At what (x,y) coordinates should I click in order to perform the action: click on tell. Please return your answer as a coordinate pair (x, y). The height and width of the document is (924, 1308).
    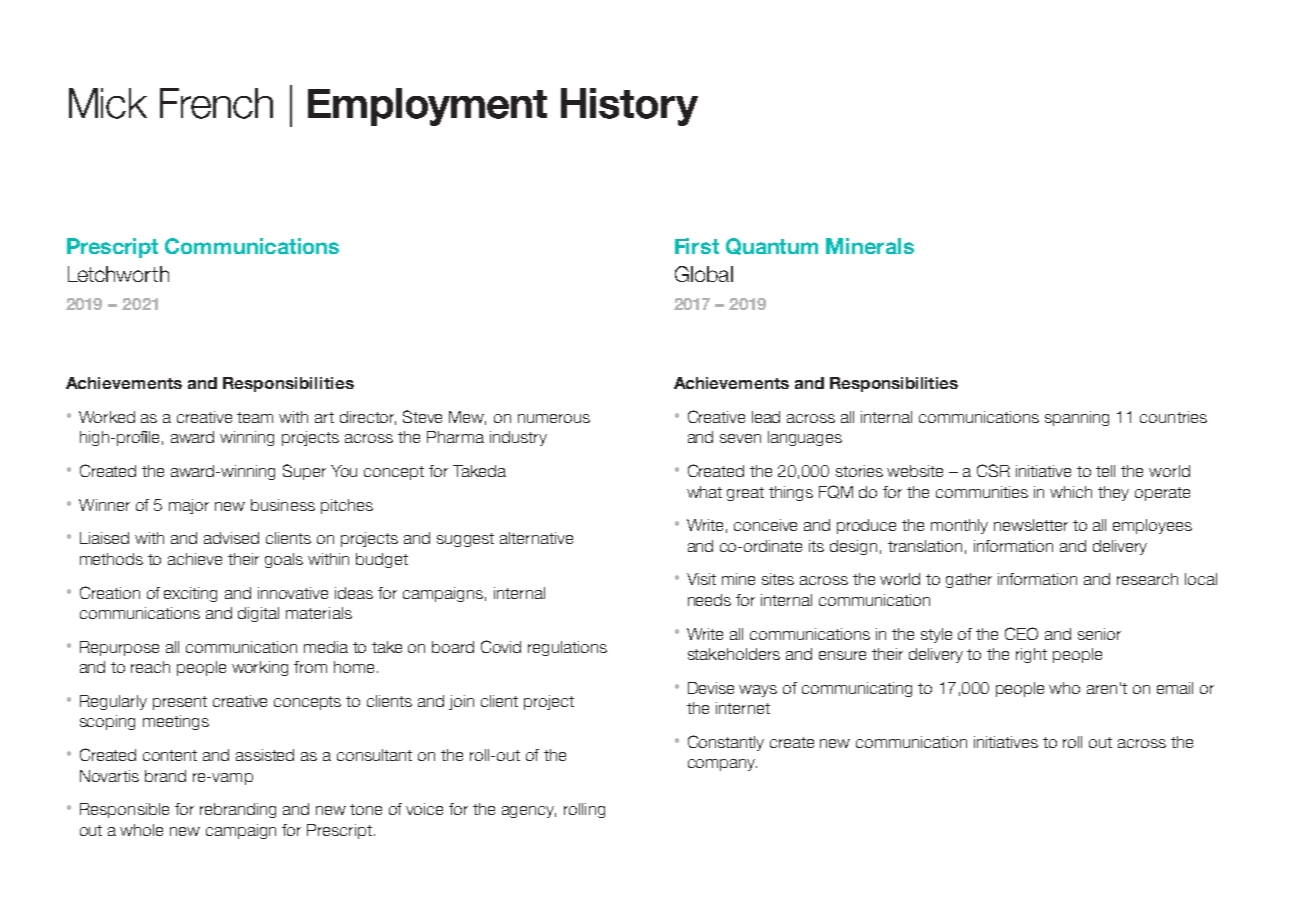
    Looking at the image, I should click on (1105, 471).
